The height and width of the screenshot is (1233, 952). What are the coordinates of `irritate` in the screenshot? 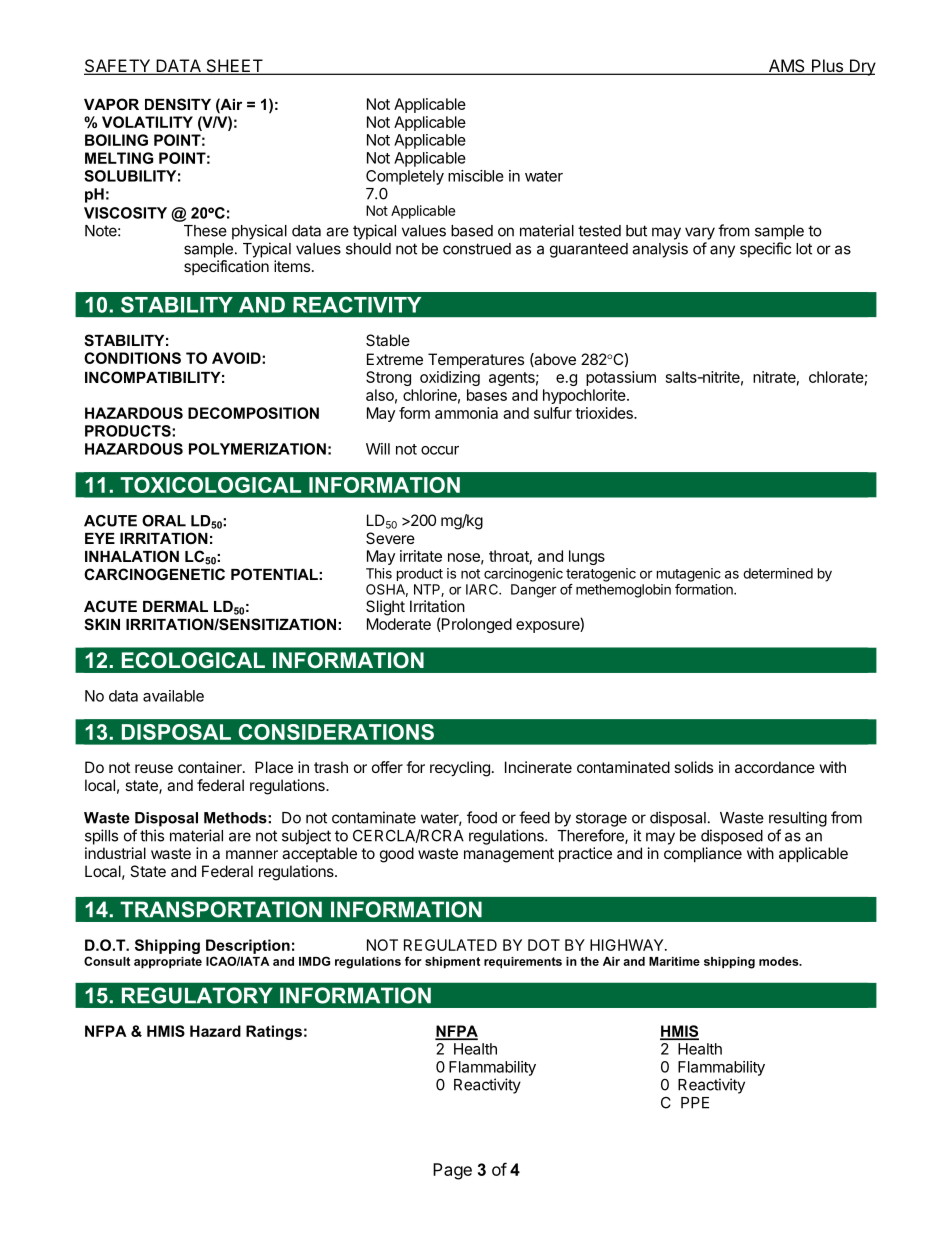 It's located at (421, 556).
